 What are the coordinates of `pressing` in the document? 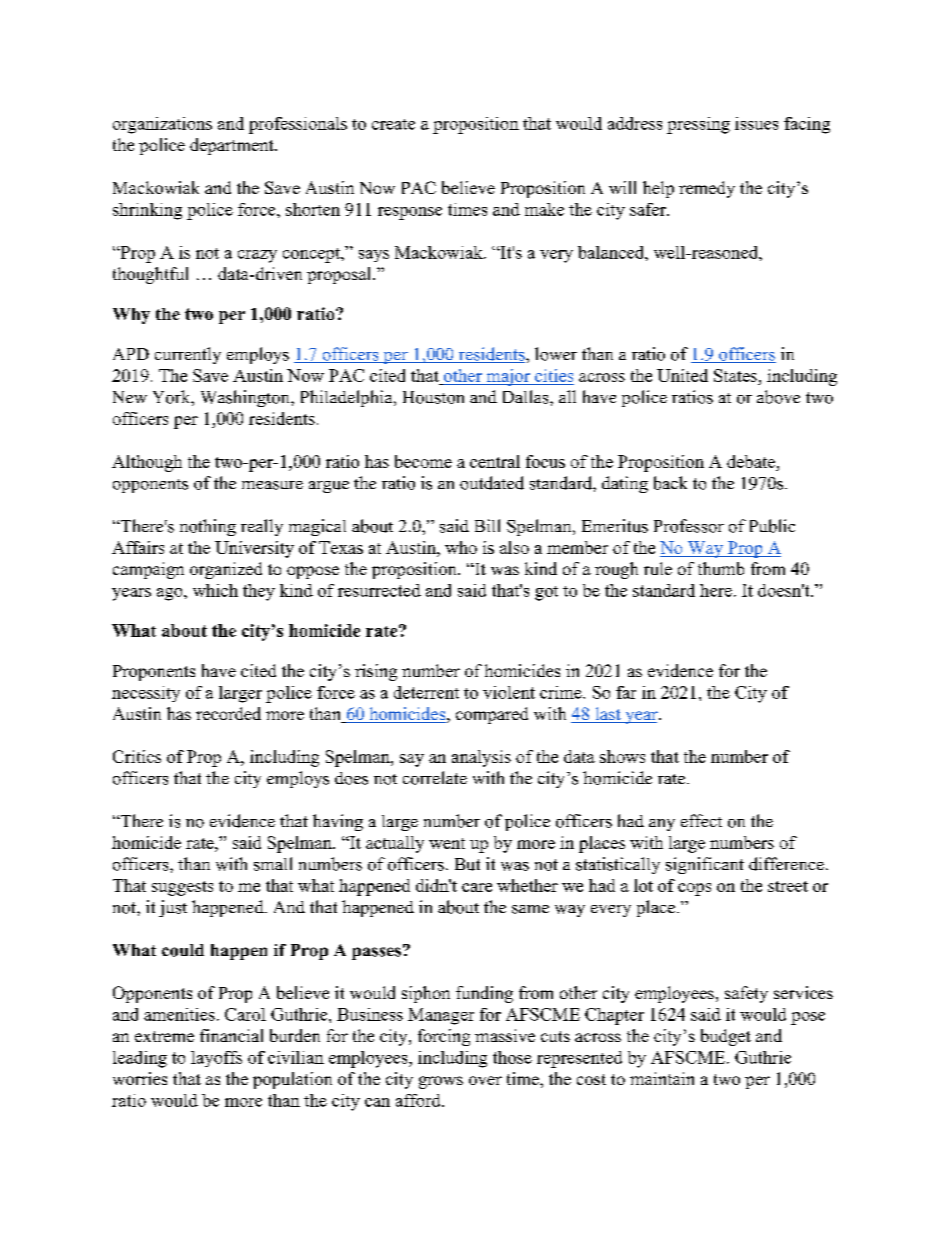 It's located at (698, 125).
